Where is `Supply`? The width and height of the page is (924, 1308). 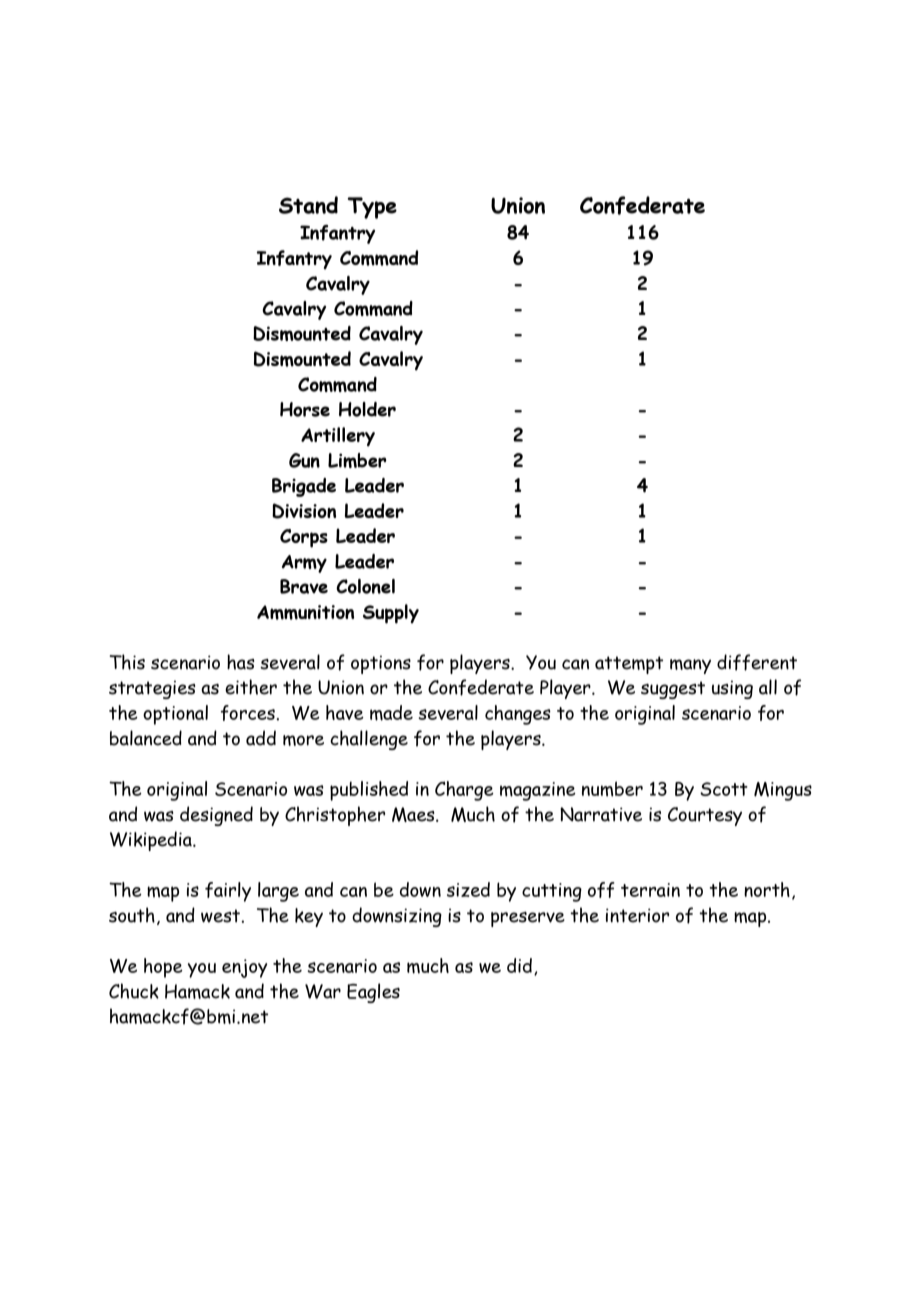
Supply is located at coordinates (391, 614).
